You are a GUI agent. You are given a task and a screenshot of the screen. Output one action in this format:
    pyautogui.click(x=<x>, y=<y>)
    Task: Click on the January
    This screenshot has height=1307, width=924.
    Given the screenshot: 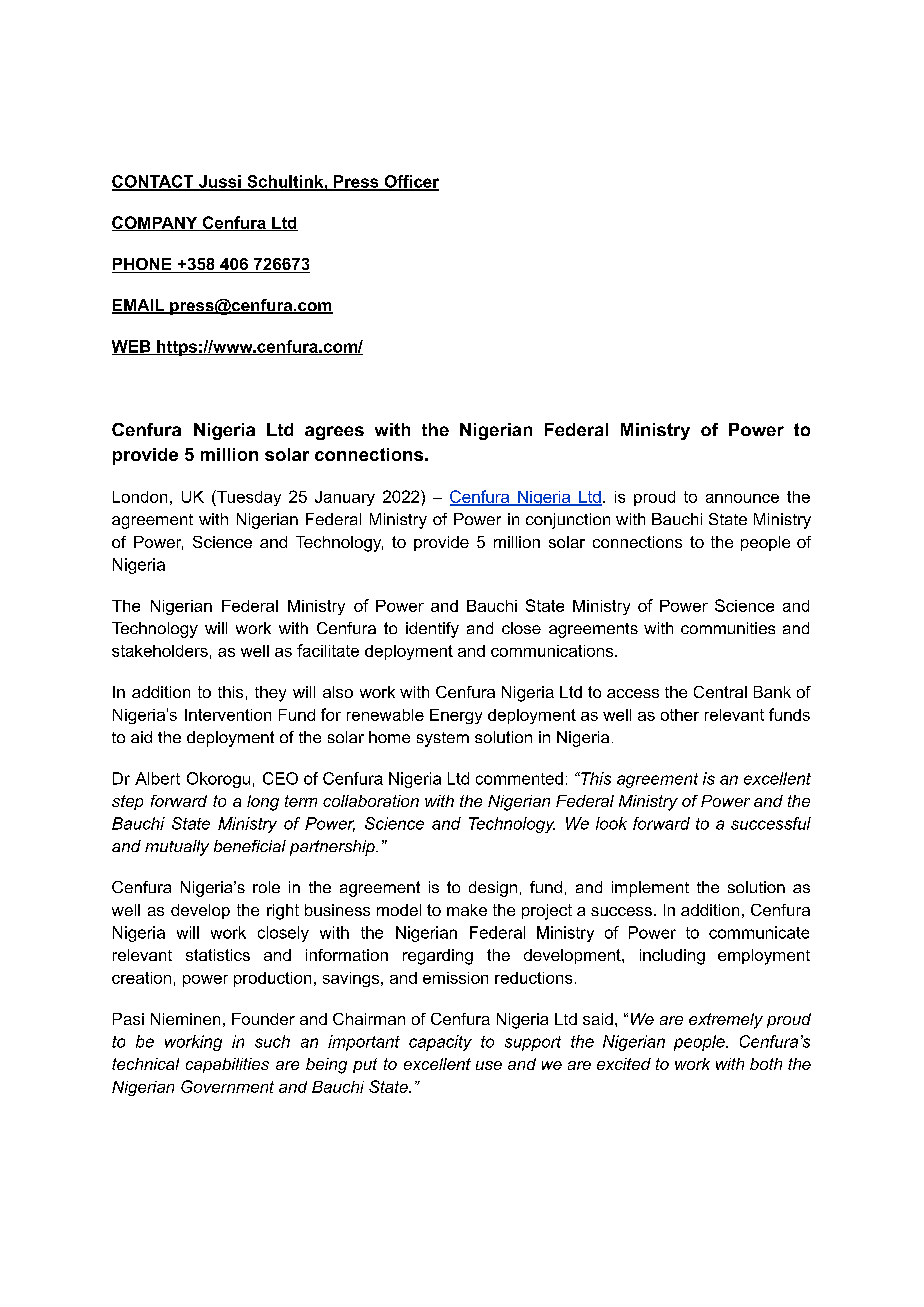 What is the action you would take?
    pyautogui.click(x=345, y=498)
